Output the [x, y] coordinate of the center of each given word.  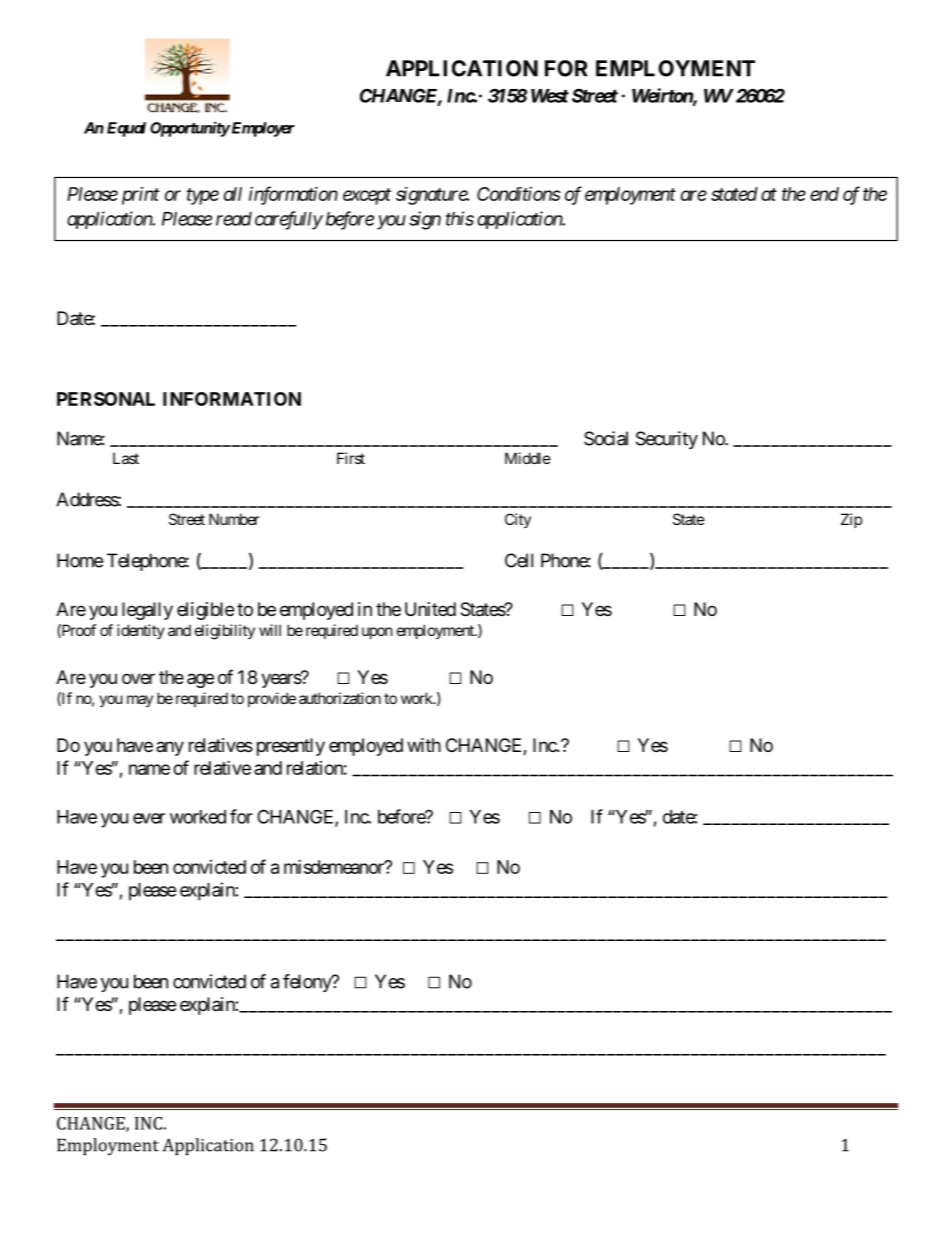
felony [308, 983]
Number [234, 519]
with [424, 745]
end [824, 194]
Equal [126, 129]
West [550, 96]
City [518, 520]
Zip [851, 520]
